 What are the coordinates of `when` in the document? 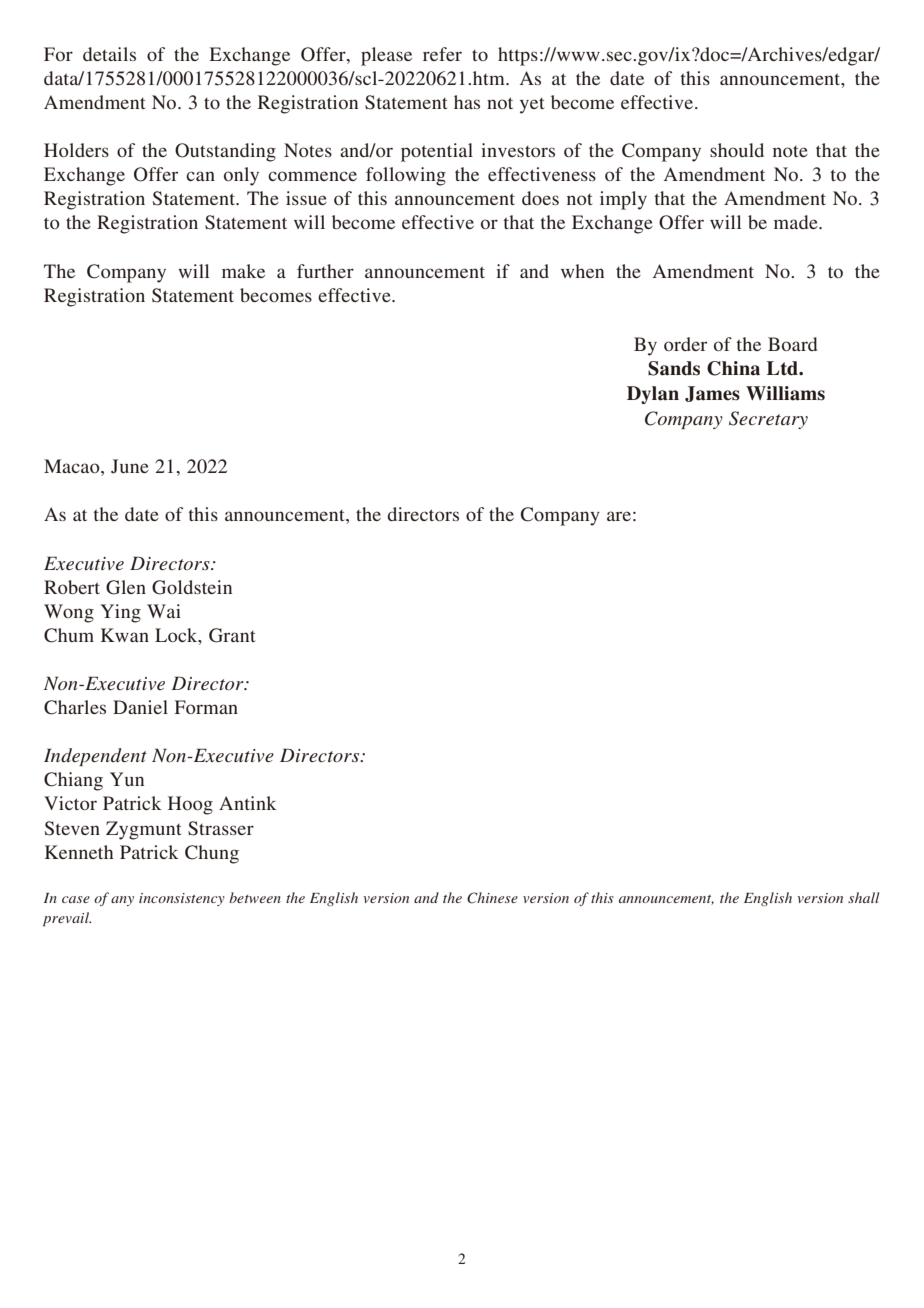 It's located at (582, 271).
